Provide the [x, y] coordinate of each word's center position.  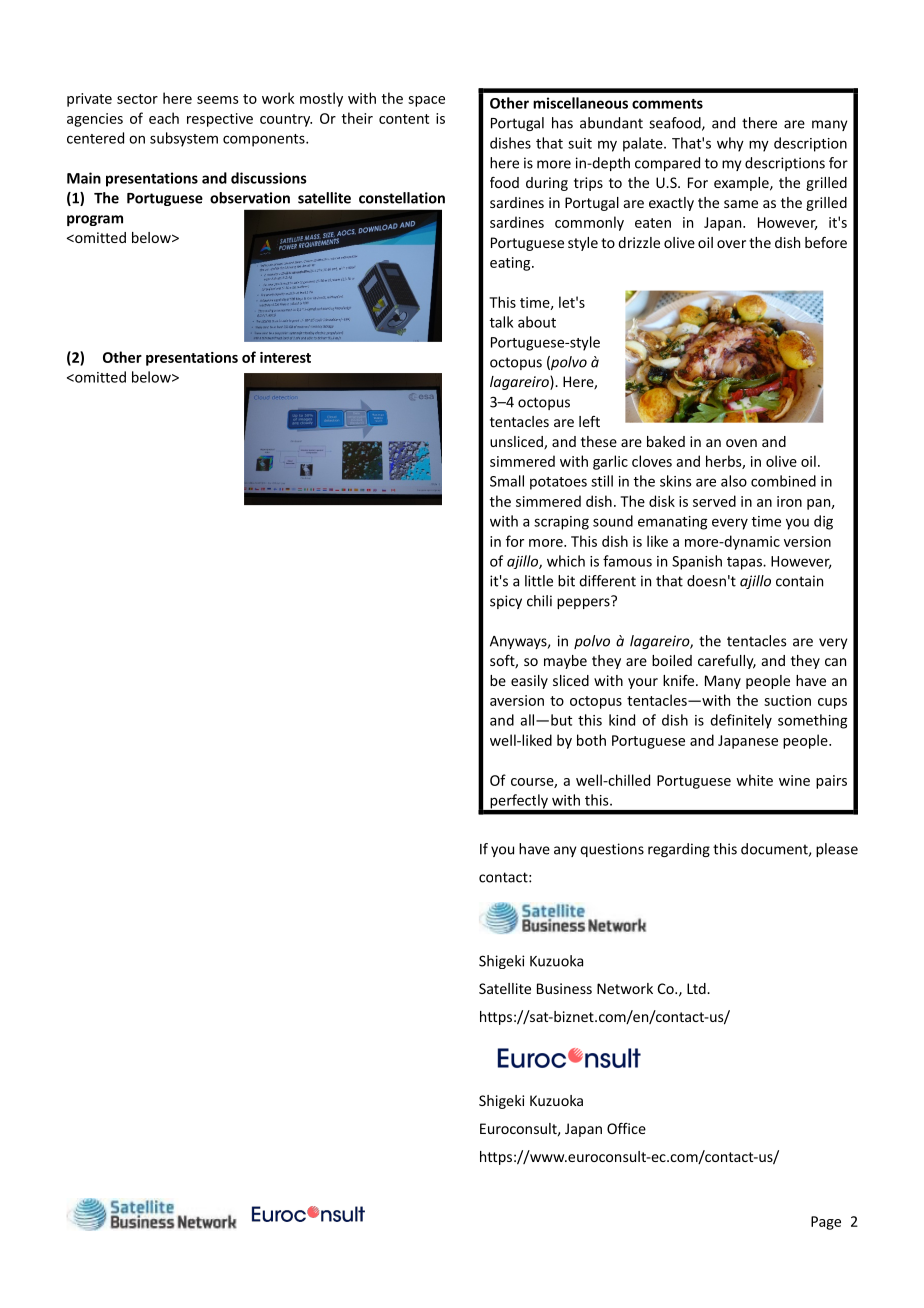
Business [564, 988]
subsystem [184, 139]
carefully [727, 662]
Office [626, 1128]
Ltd [697, 988]
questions [612, 850]
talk [501, 322]
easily [529, 682]
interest [285, 357]
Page [826, 1223]
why [730, 144]
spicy [506, 602]
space [426, 101]
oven [741, 443]
